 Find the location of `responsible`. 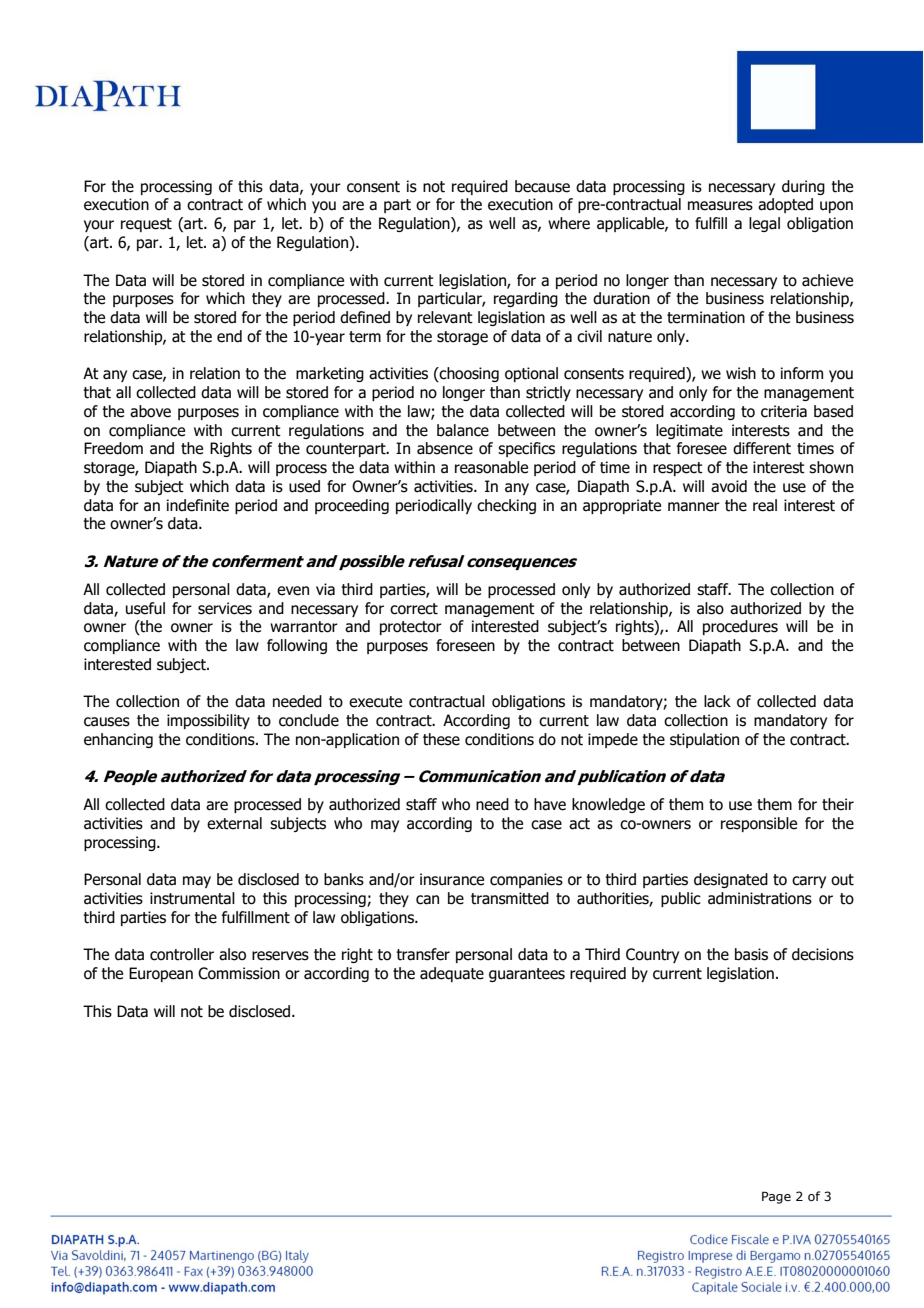

responsible is located at coordinates (759, 824).
